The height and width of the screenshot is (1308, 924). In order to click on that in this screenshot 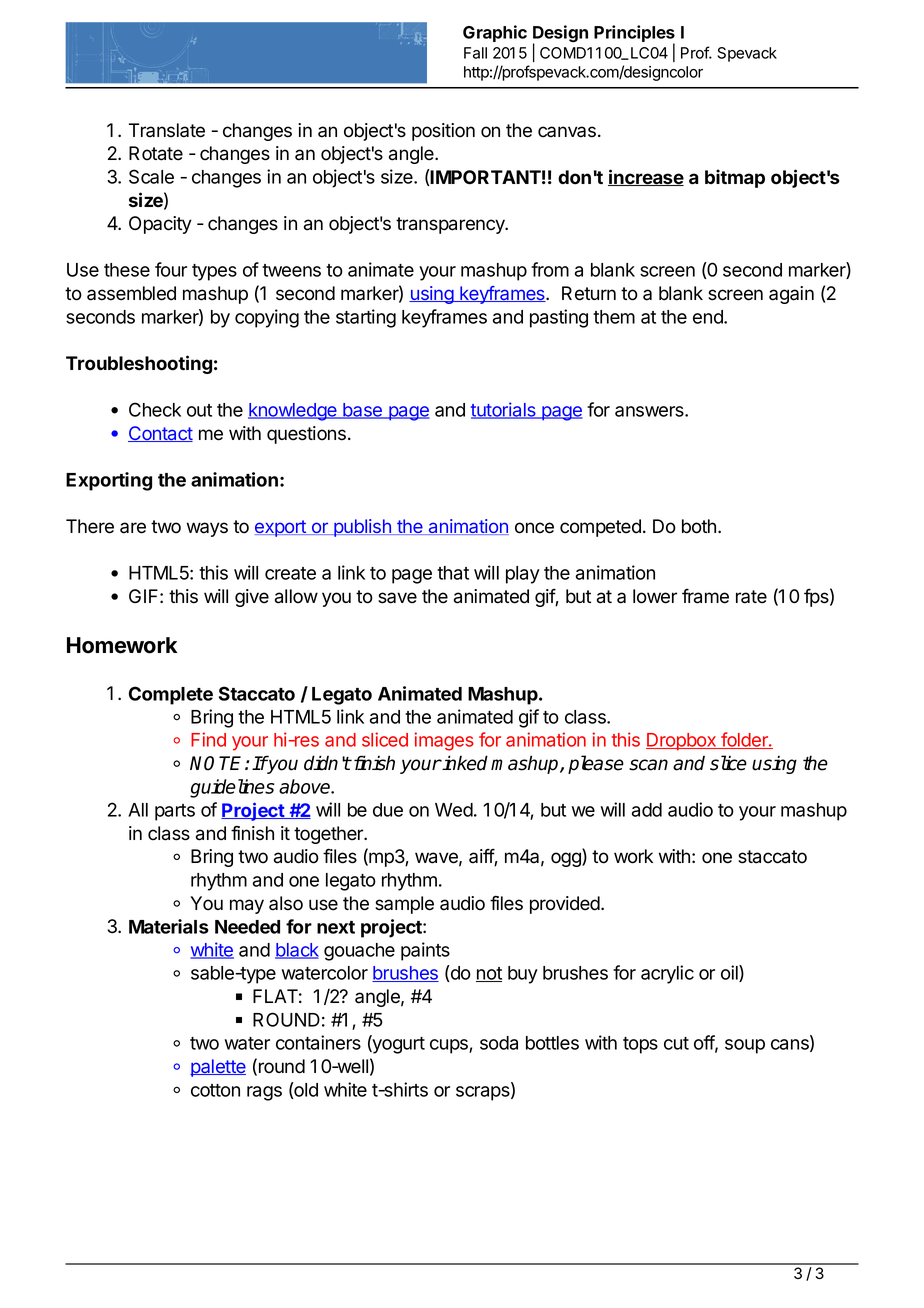, I will do `click(453, 573)`.
